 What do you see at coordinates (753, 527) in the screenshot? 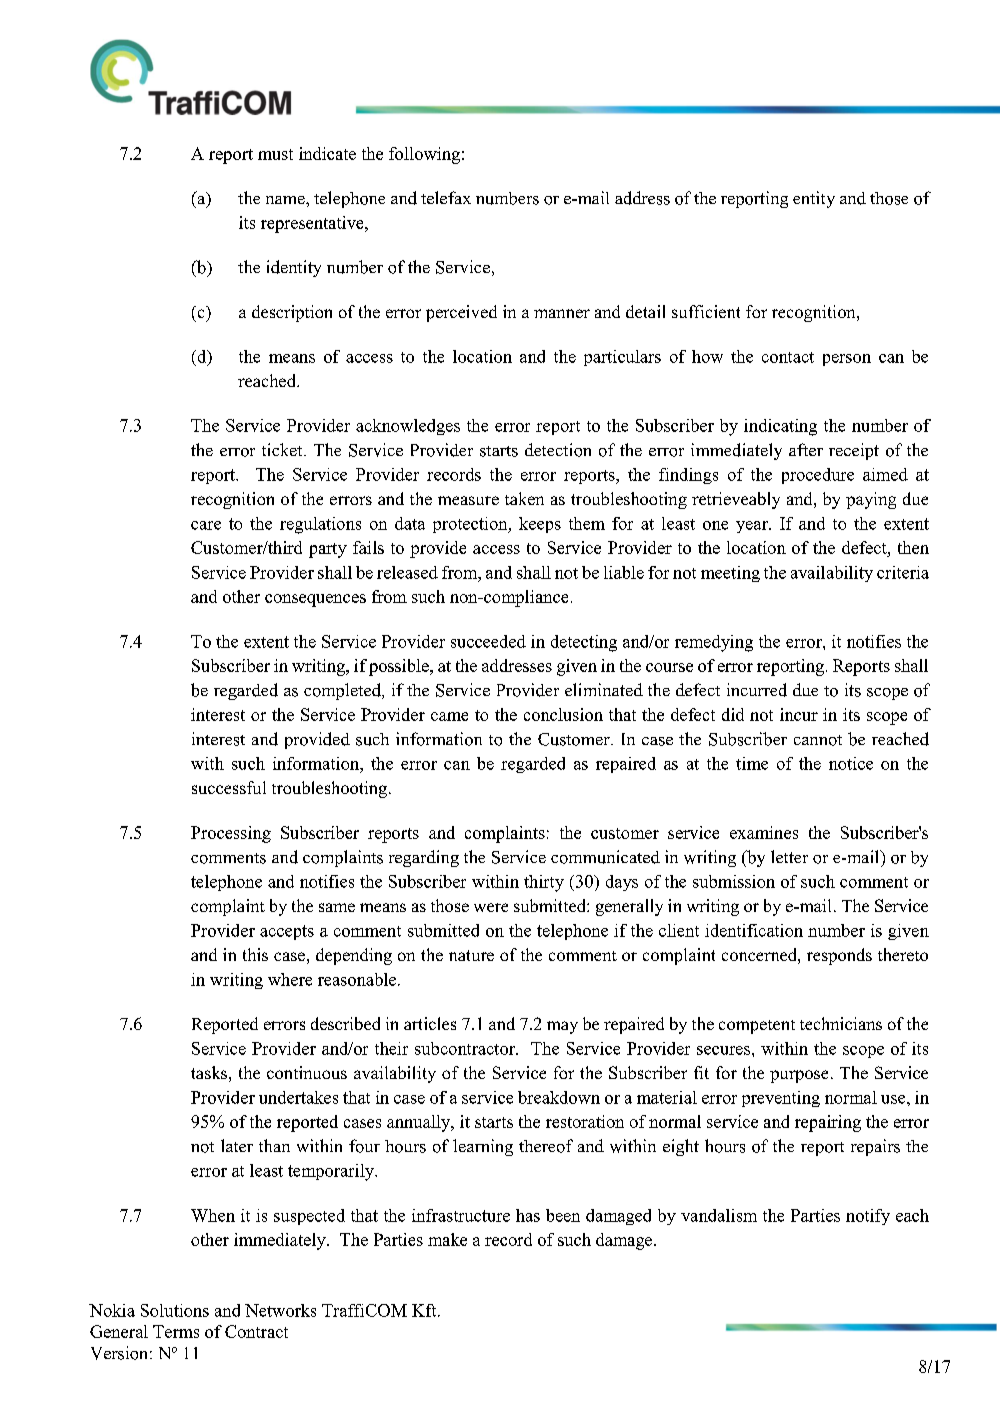
I see `year` at bounding box center [753, 527].
